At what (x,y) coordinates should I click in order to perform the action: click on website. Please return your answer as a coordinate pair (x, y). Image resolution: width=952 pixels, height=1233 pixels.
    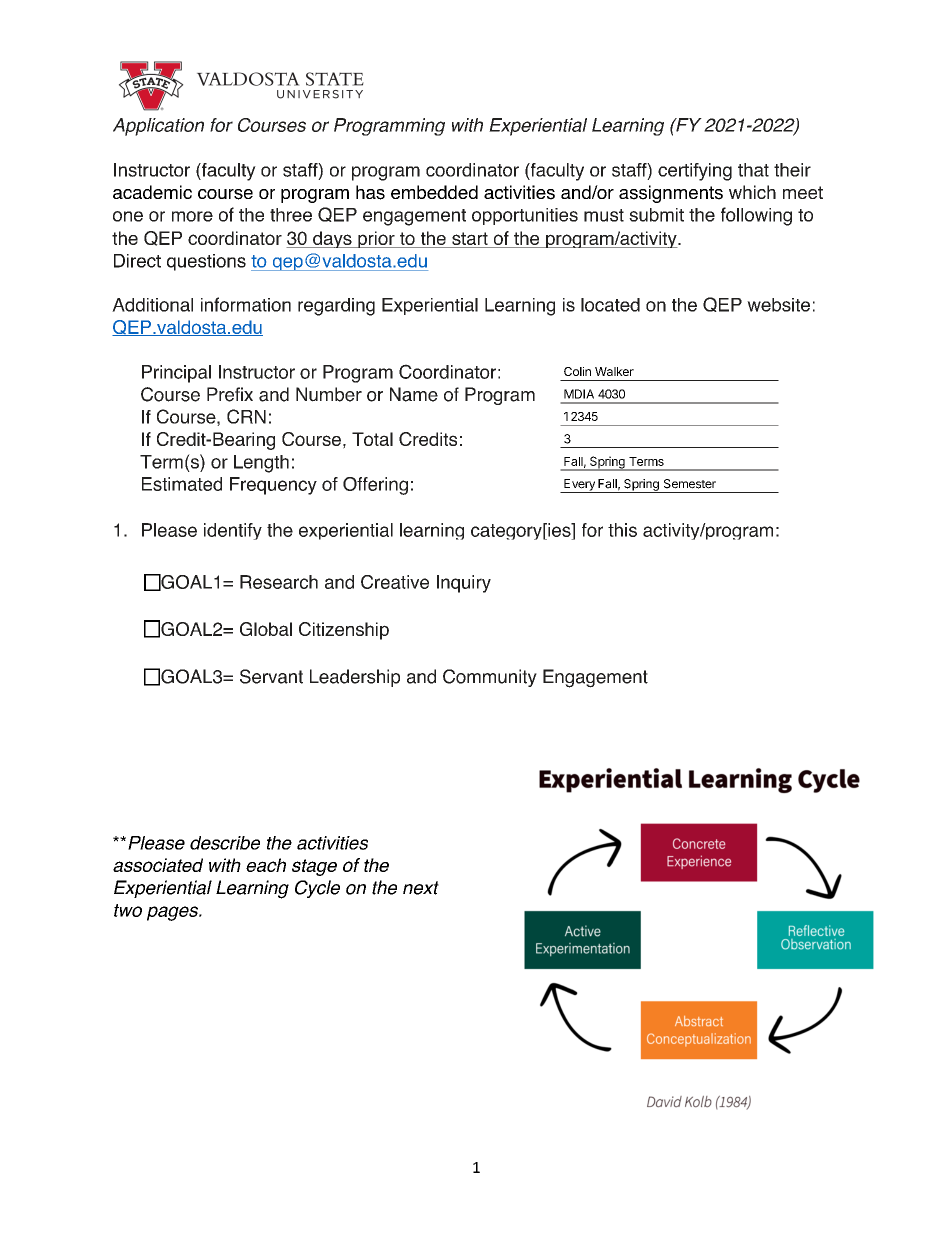
    Looking at the image, I should click on (778, 305).
